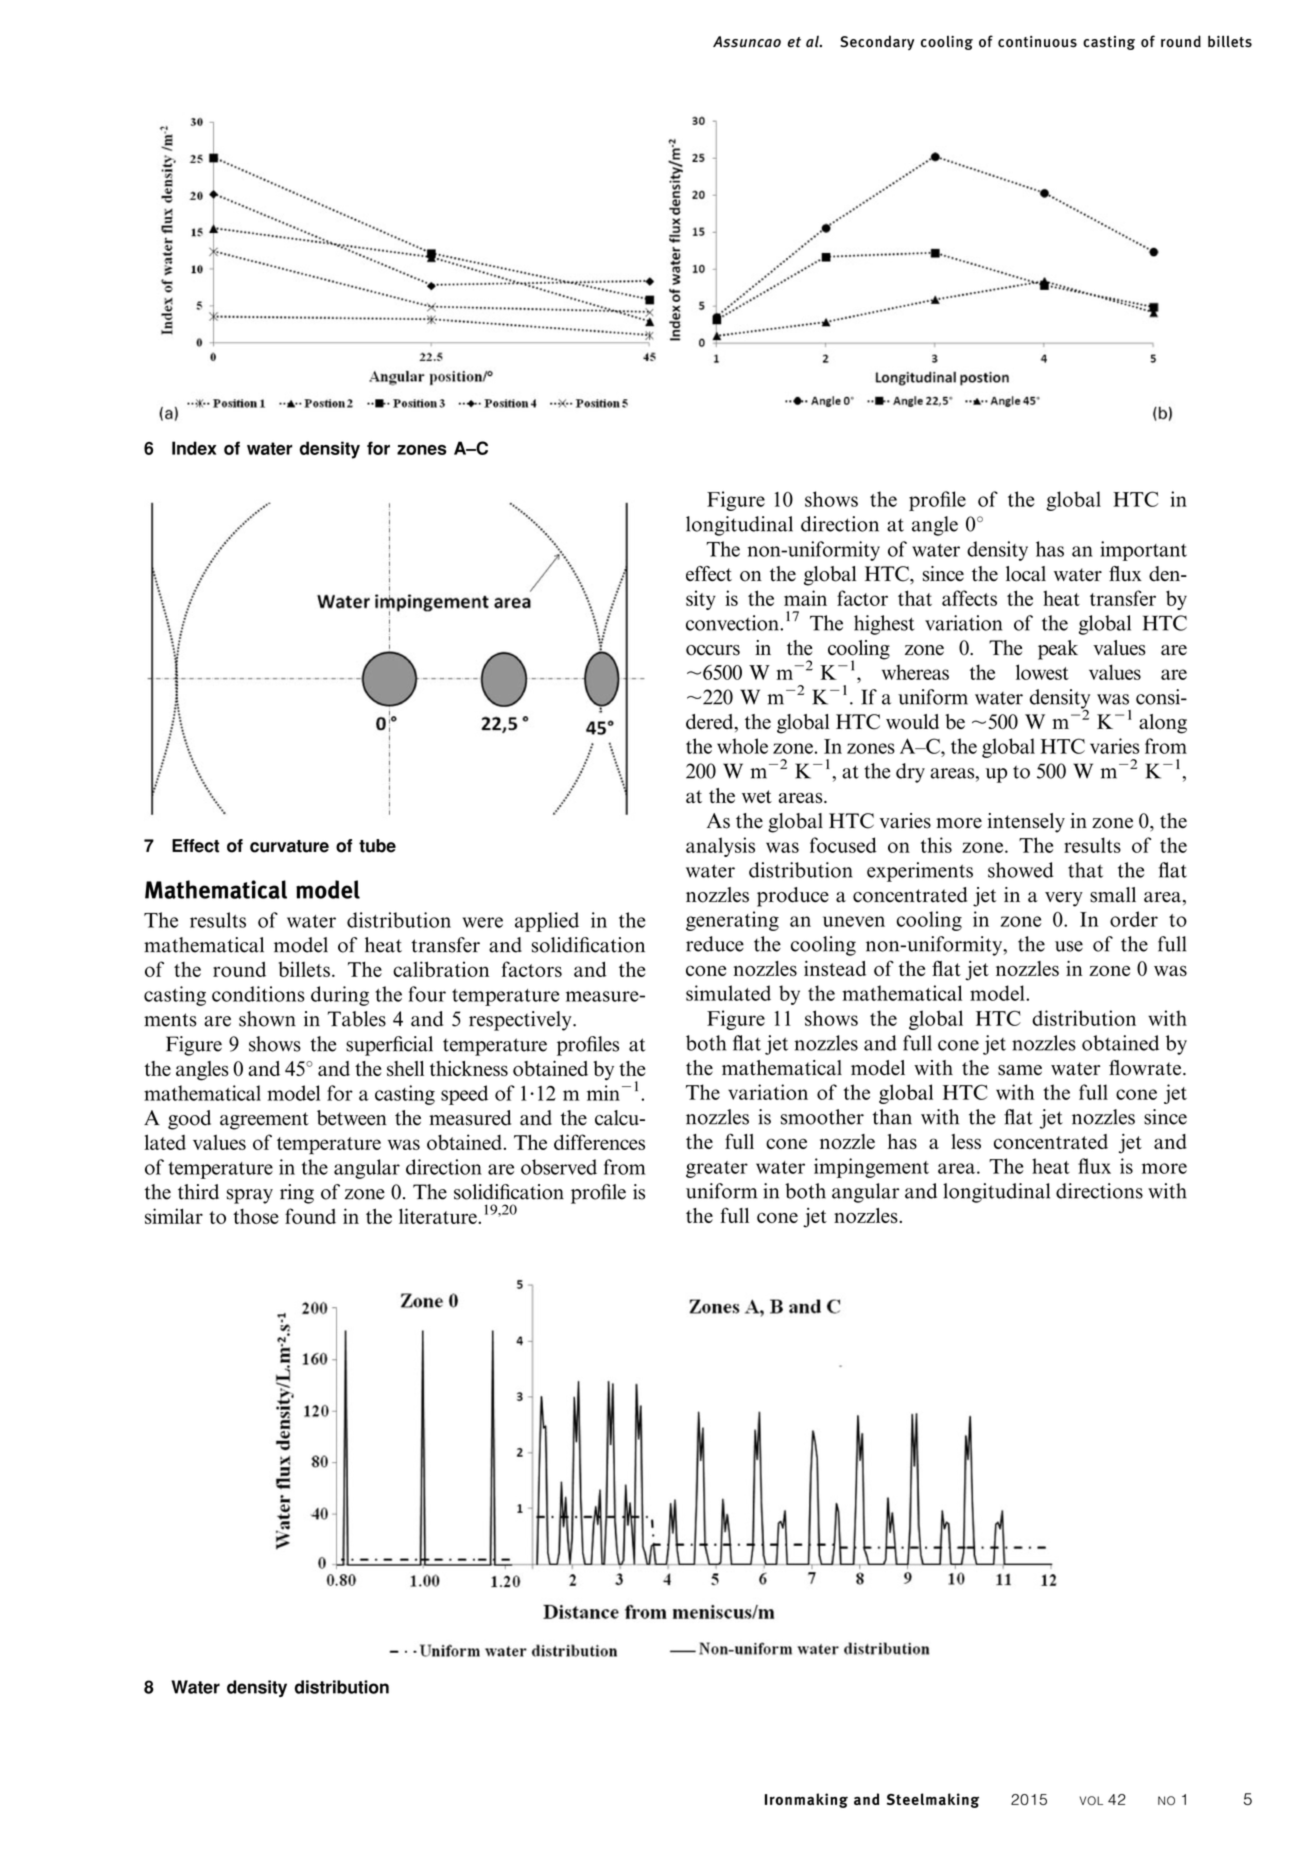 The height and width of the document is (1860, 1315). What do you see at coordinates (256, 1216) in the document?
I see `those` at bounding box center [256, 1216].
